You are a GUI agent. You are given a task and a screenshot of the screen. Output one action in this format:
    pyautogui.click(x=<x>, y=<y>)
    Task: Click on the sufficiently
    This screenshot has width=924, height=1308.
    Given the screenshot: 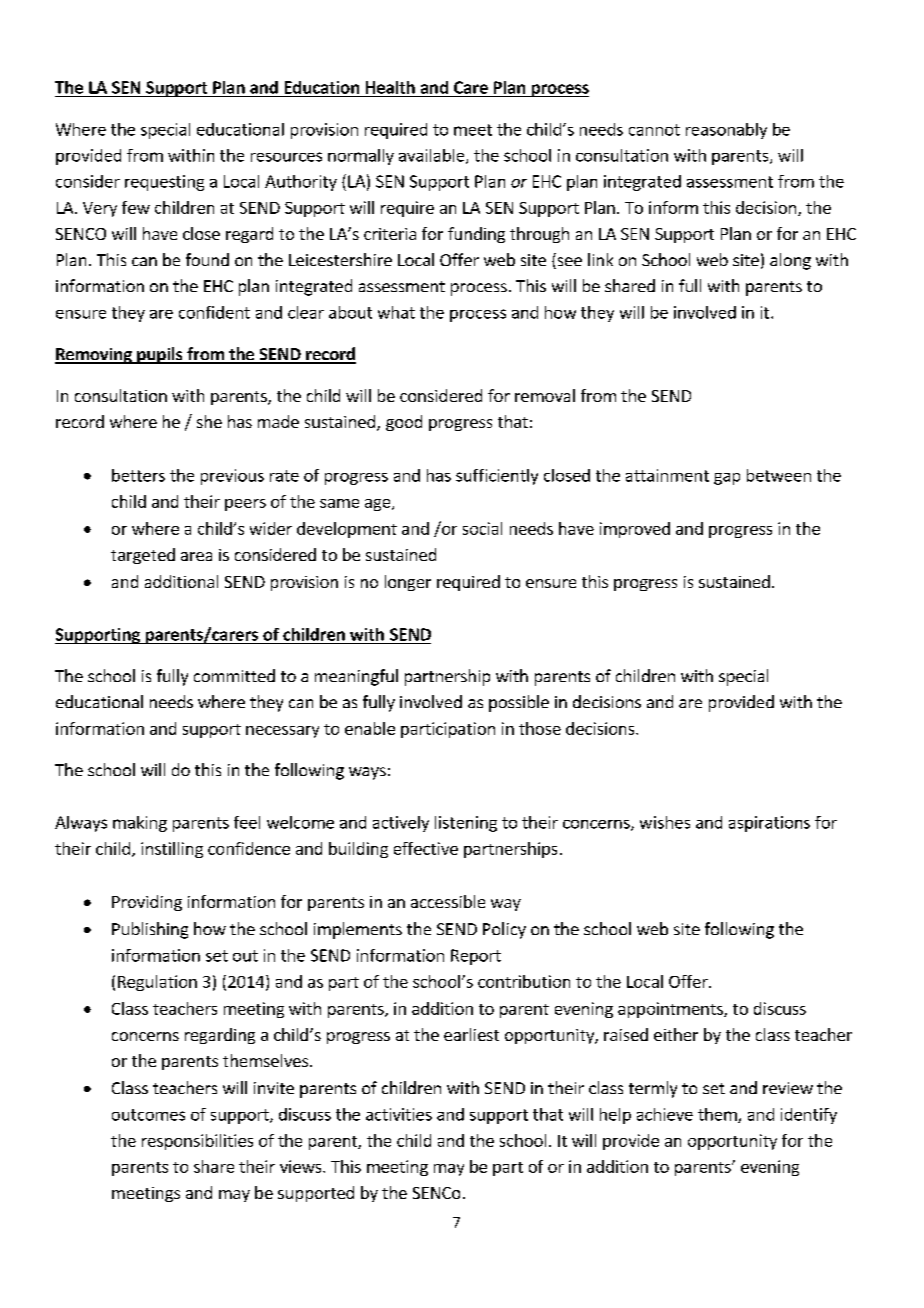 What is the action you would take?
    pyautogui.click(x=497, y=477)
